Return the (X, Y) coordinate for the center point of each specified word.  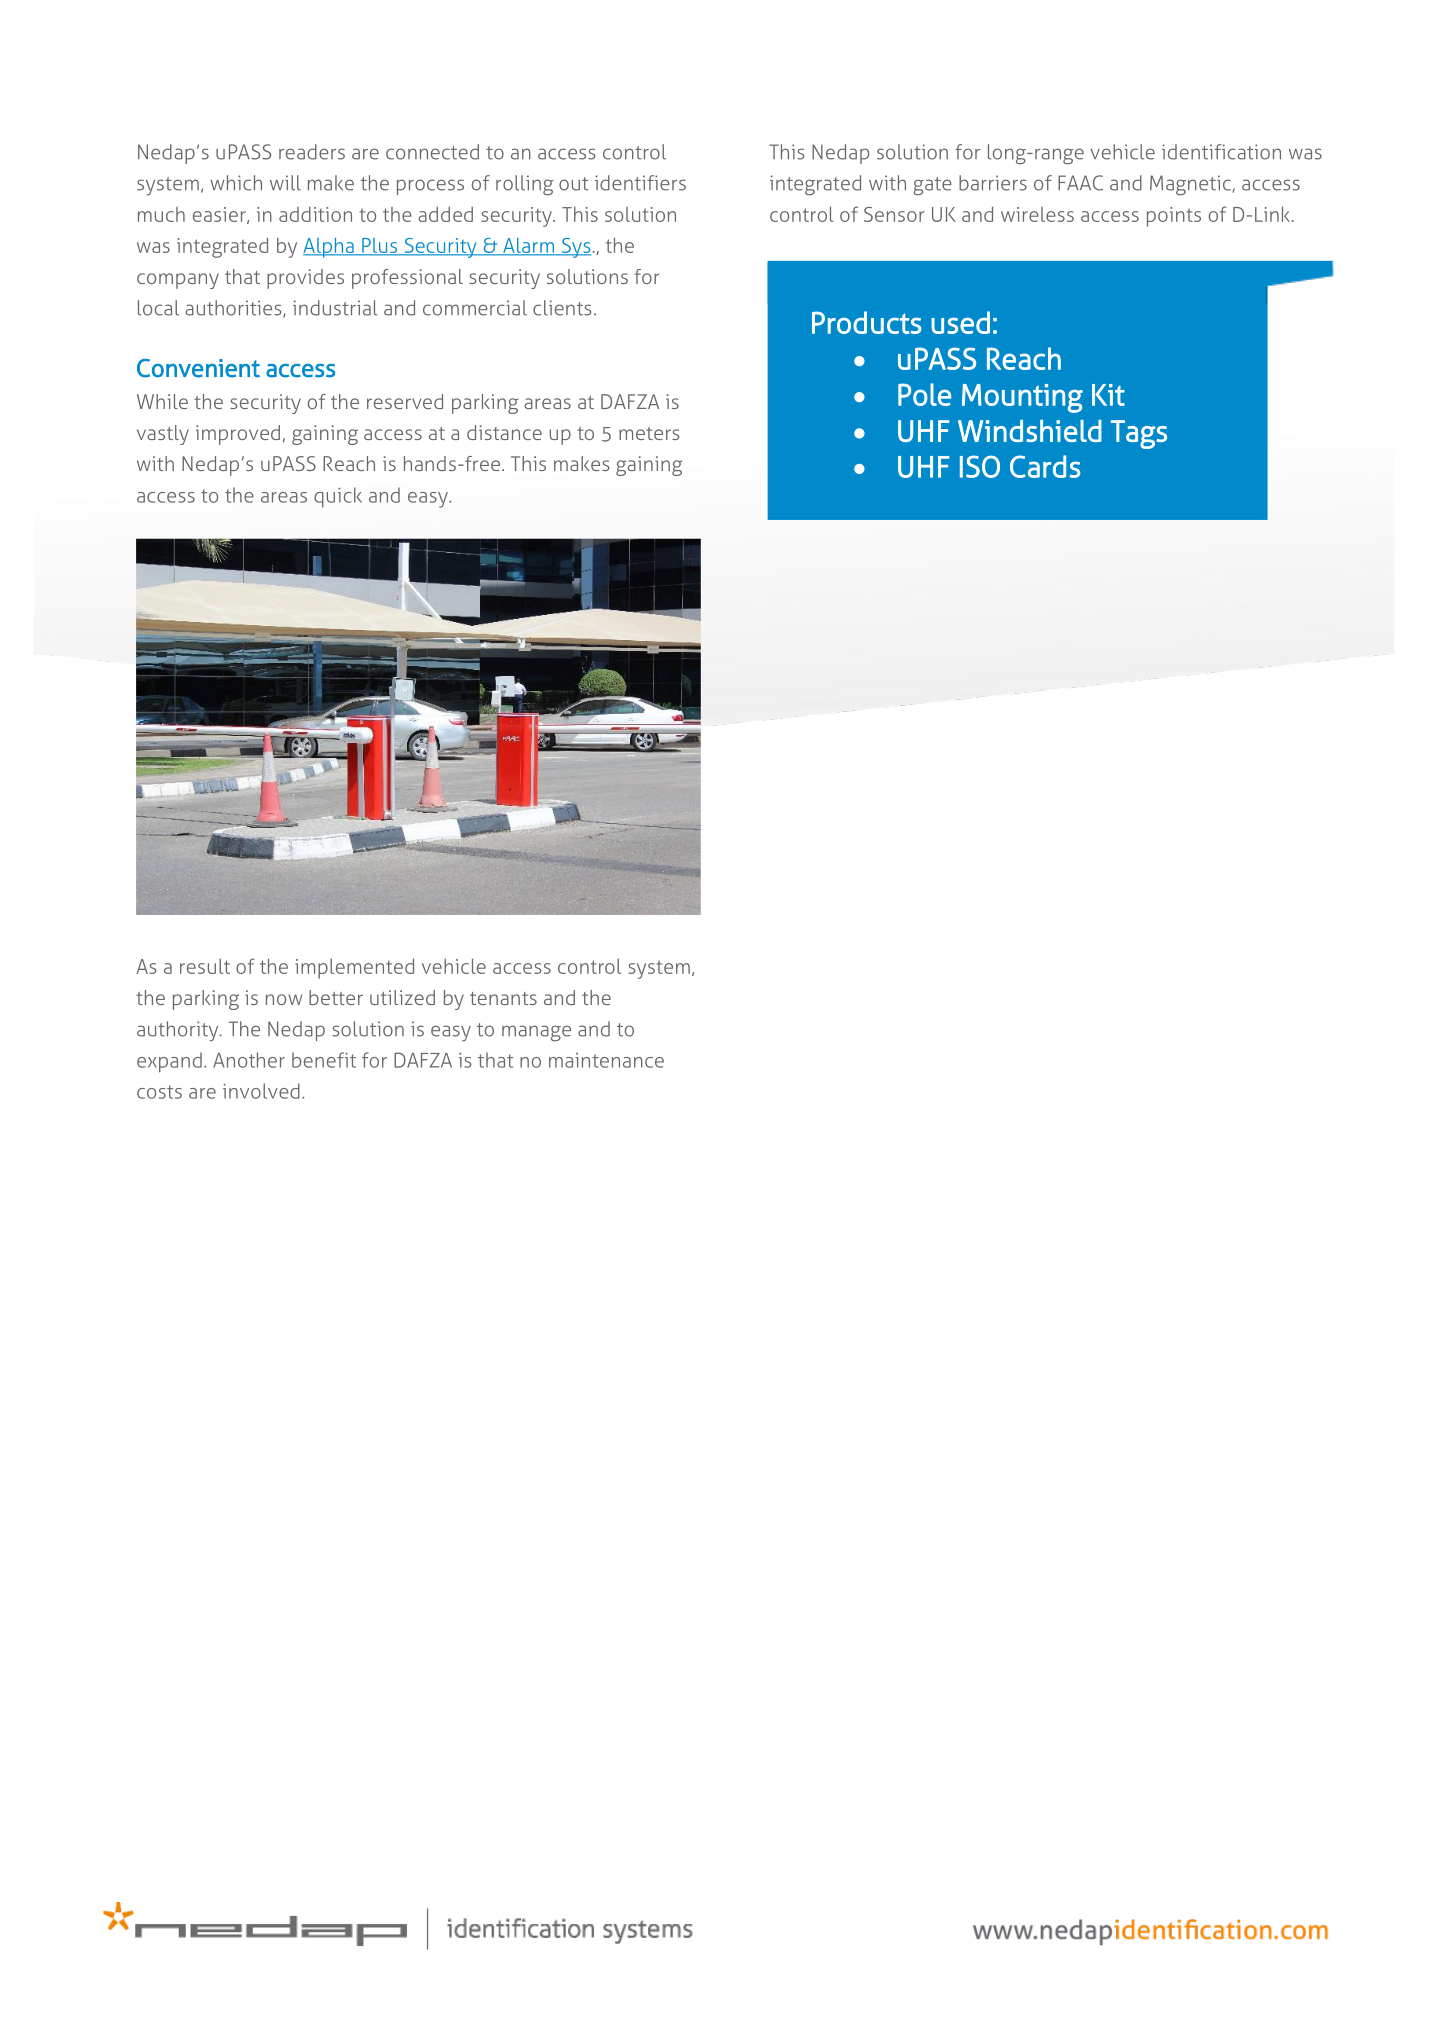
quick (338, 497)
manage (536, 1033)
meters (649, 433)
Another (249, 1060)
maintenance (606, 1060)
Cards (1045, 466)
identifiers (640, 183)
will (285, 183)
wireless (1037, 214)
